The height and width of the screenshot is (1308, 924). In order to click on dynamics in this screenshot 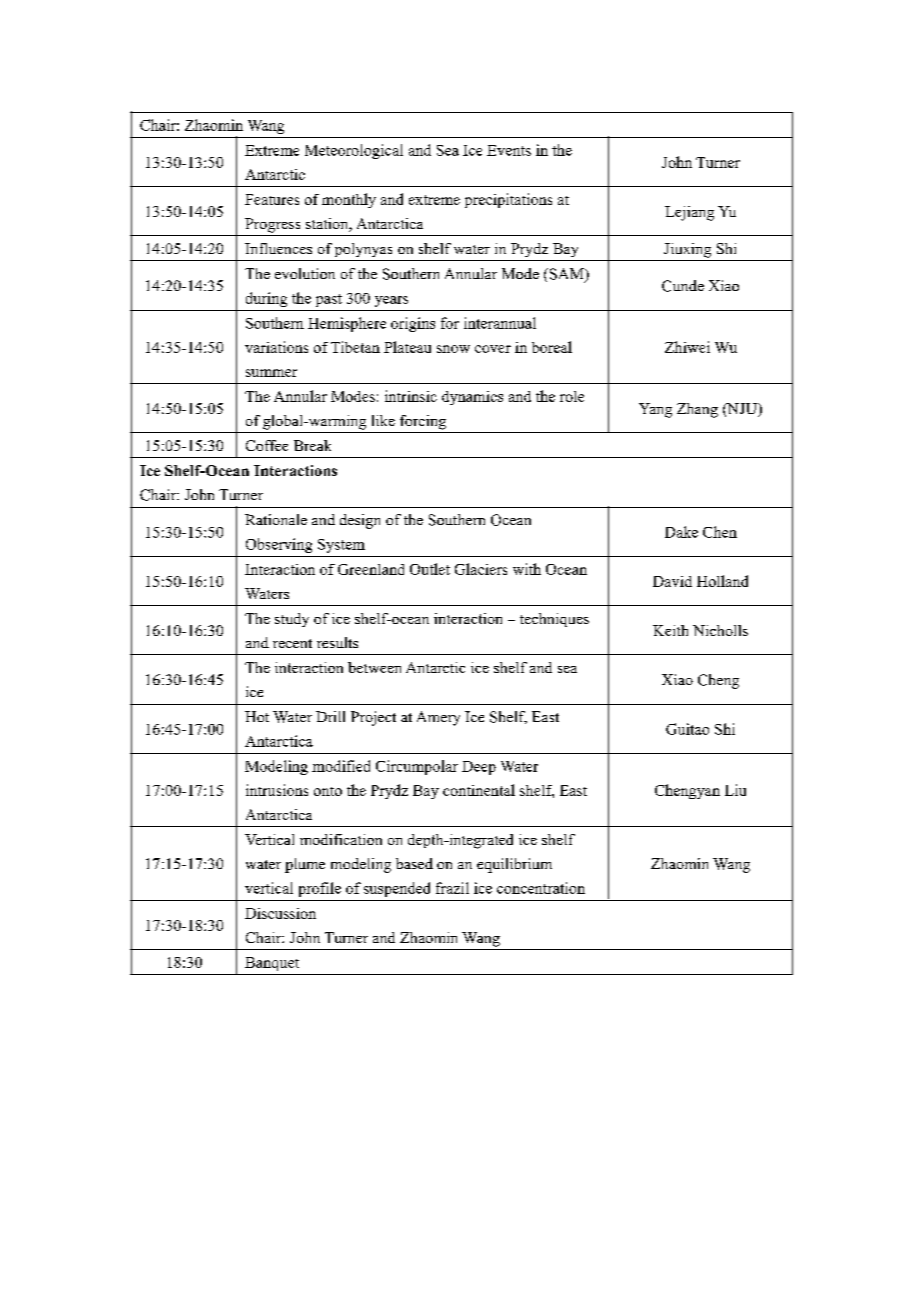, I will do `click(472, 398)`.
